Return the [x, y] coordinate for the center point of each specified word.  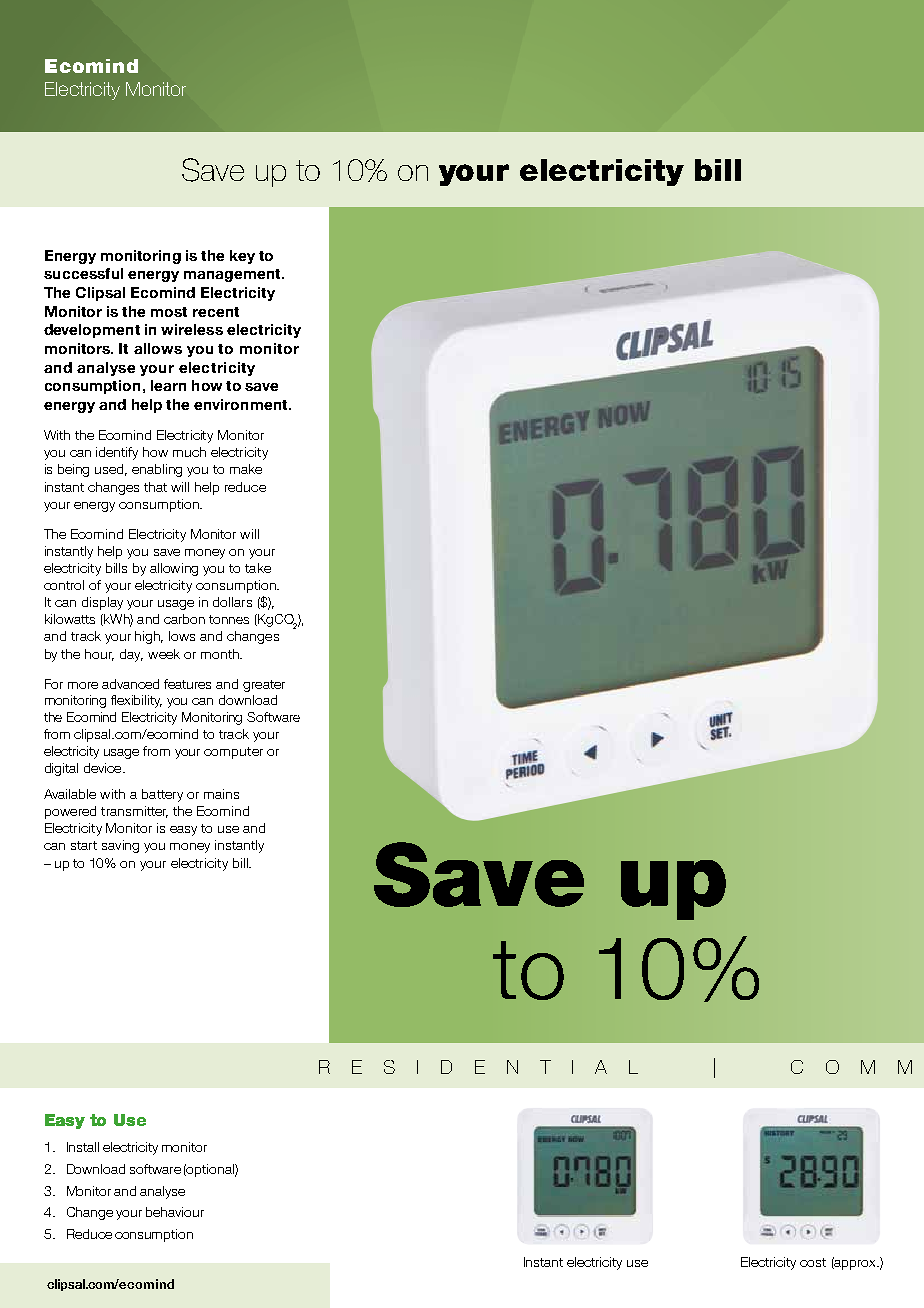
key [242, 257]
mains [221, 794]
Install [83, 1147]
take [258, 568]
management [233, 275]
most [169, 312]
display [102, 603]
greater [264, 686]
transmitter [134, 812]
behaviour [175, 1212]
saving [120, 846]
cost [813, 1262]
